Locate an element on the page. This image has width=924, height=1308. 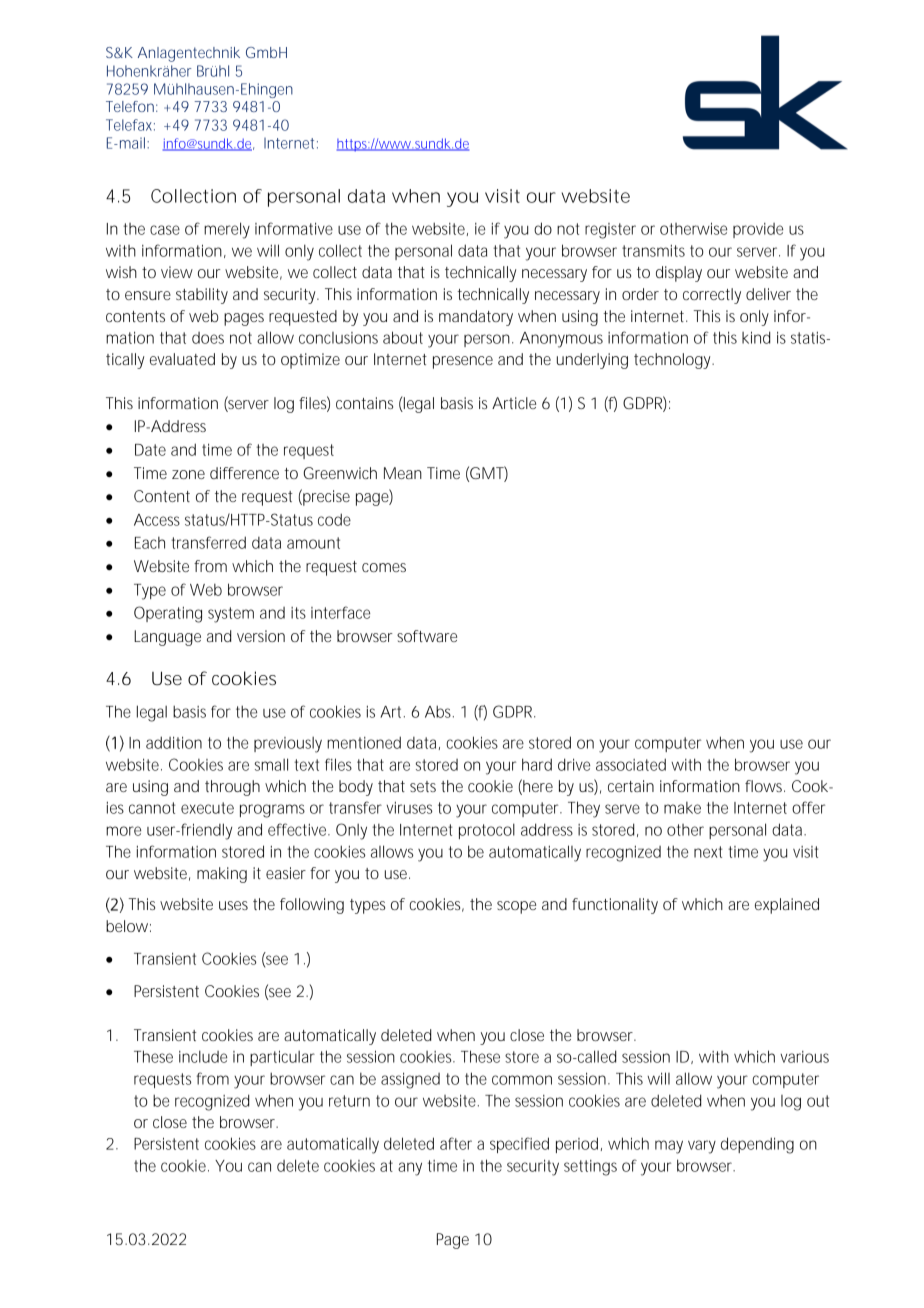
register is located at coordinates (610, 231).
